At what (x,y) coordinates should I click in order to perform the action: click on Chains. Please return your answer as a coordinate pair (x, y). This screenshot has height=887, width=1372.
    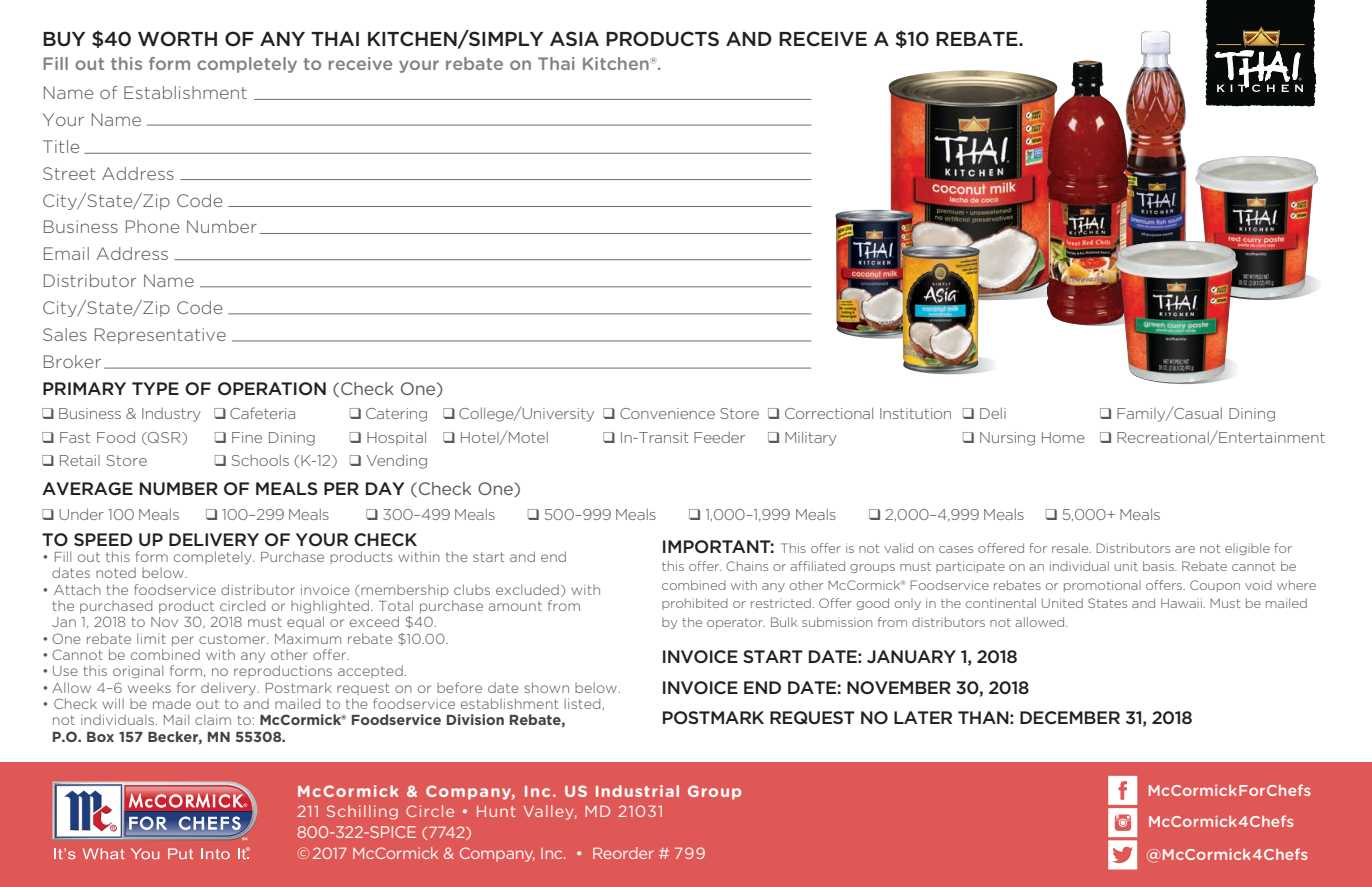
    Looking at the image, I should click on (747, 566).
